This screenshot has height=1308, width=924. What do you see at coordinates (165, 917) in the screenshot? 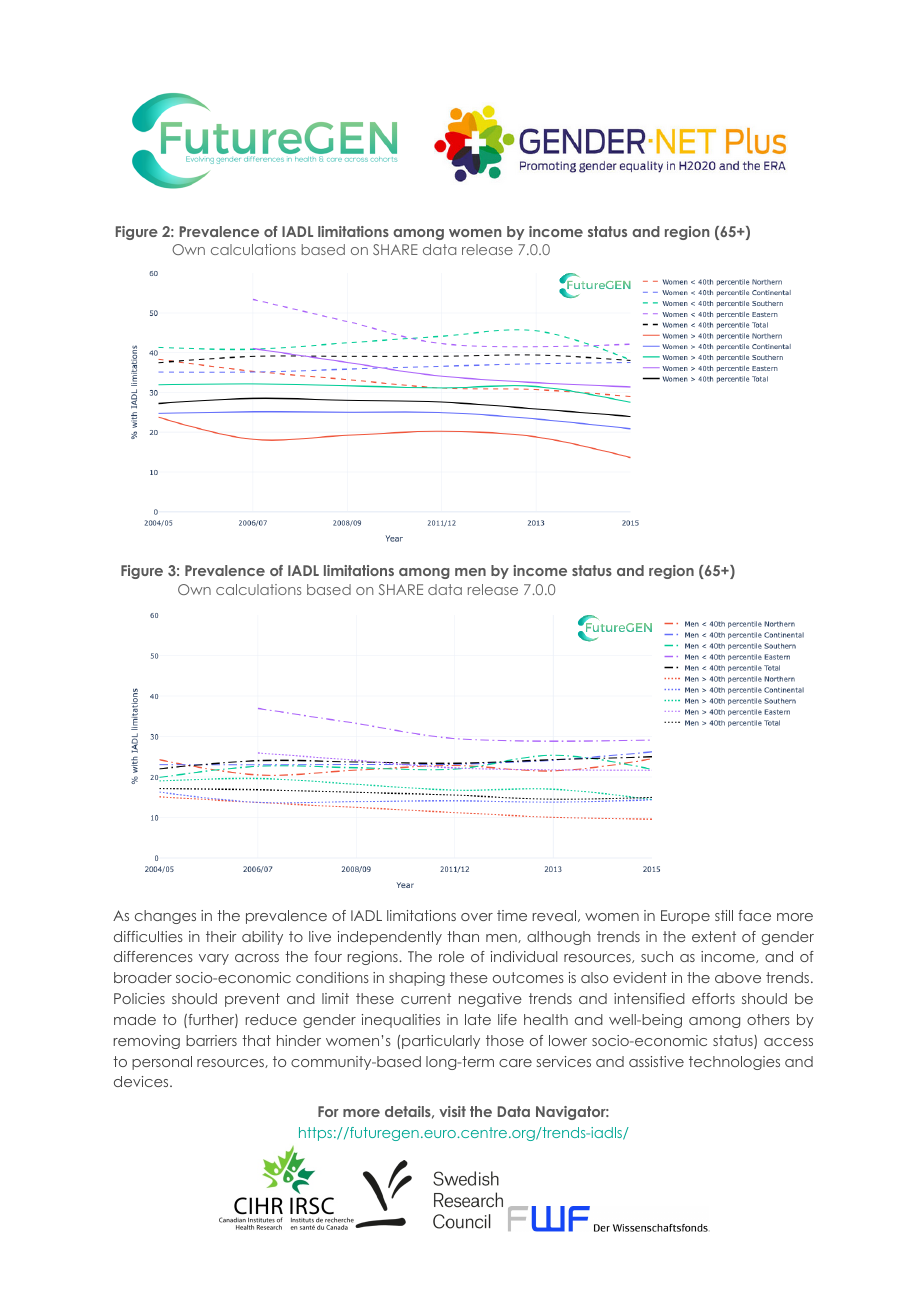
I see `changes` at bounding box center [165, 917].
